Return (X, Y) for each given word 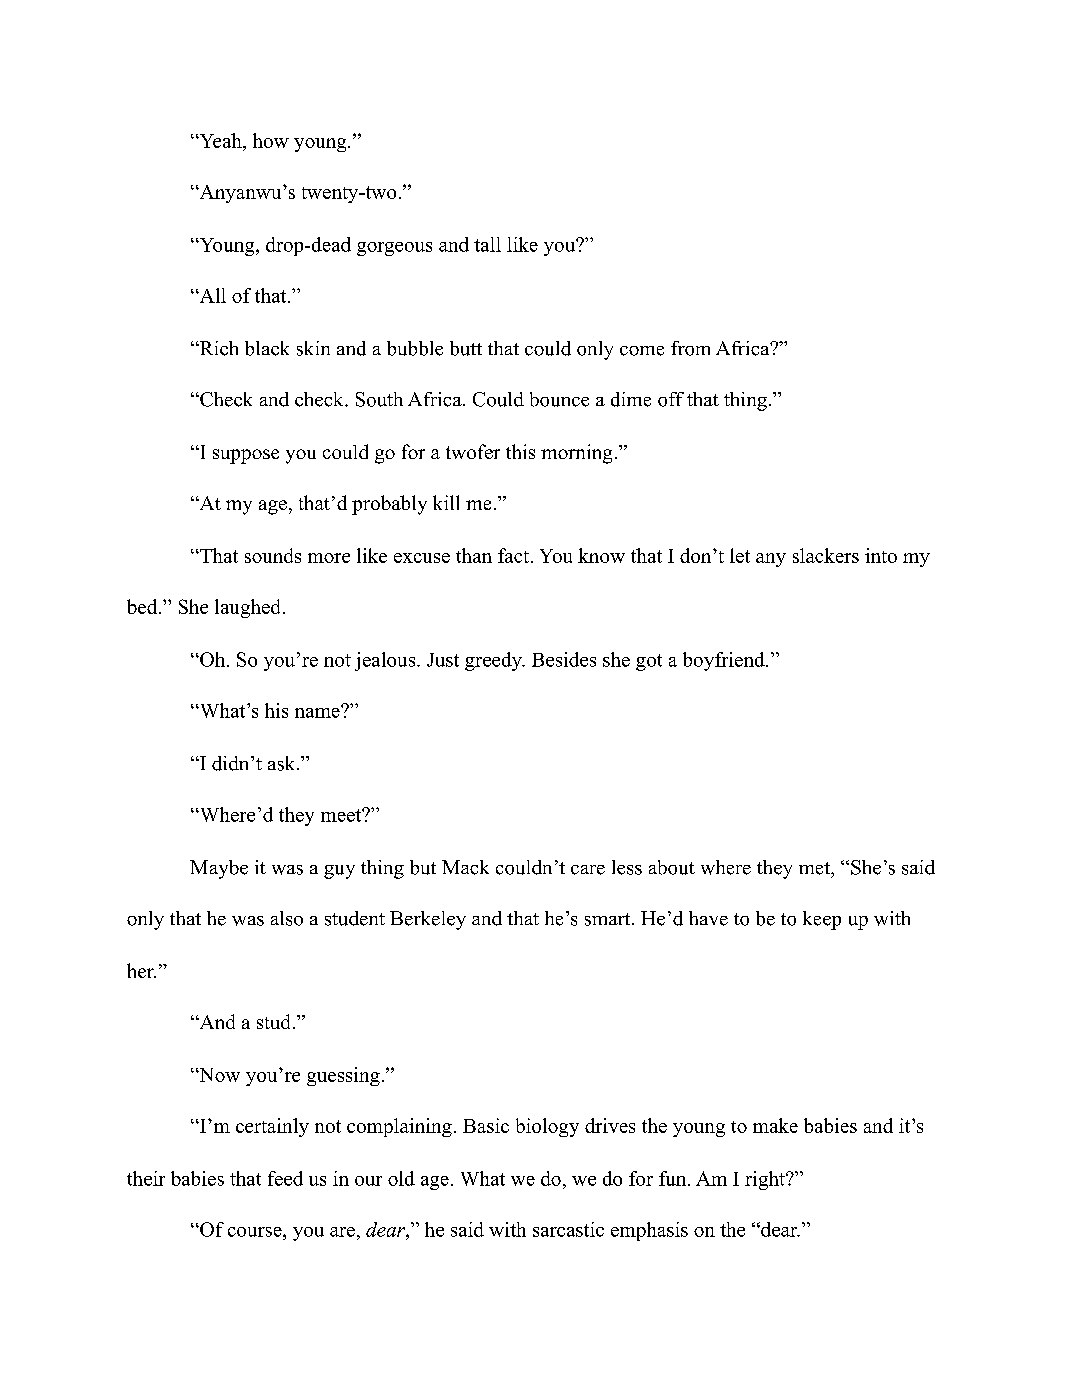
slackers (826, 555)
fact (513, 555)
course (256, 1232)
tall (487, 244)
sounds (273, 555)
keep (822, 920)
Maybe (219, 869)
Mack (465, 867)
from (690, 348)
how (271, 140)
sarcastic (568, 1229)
